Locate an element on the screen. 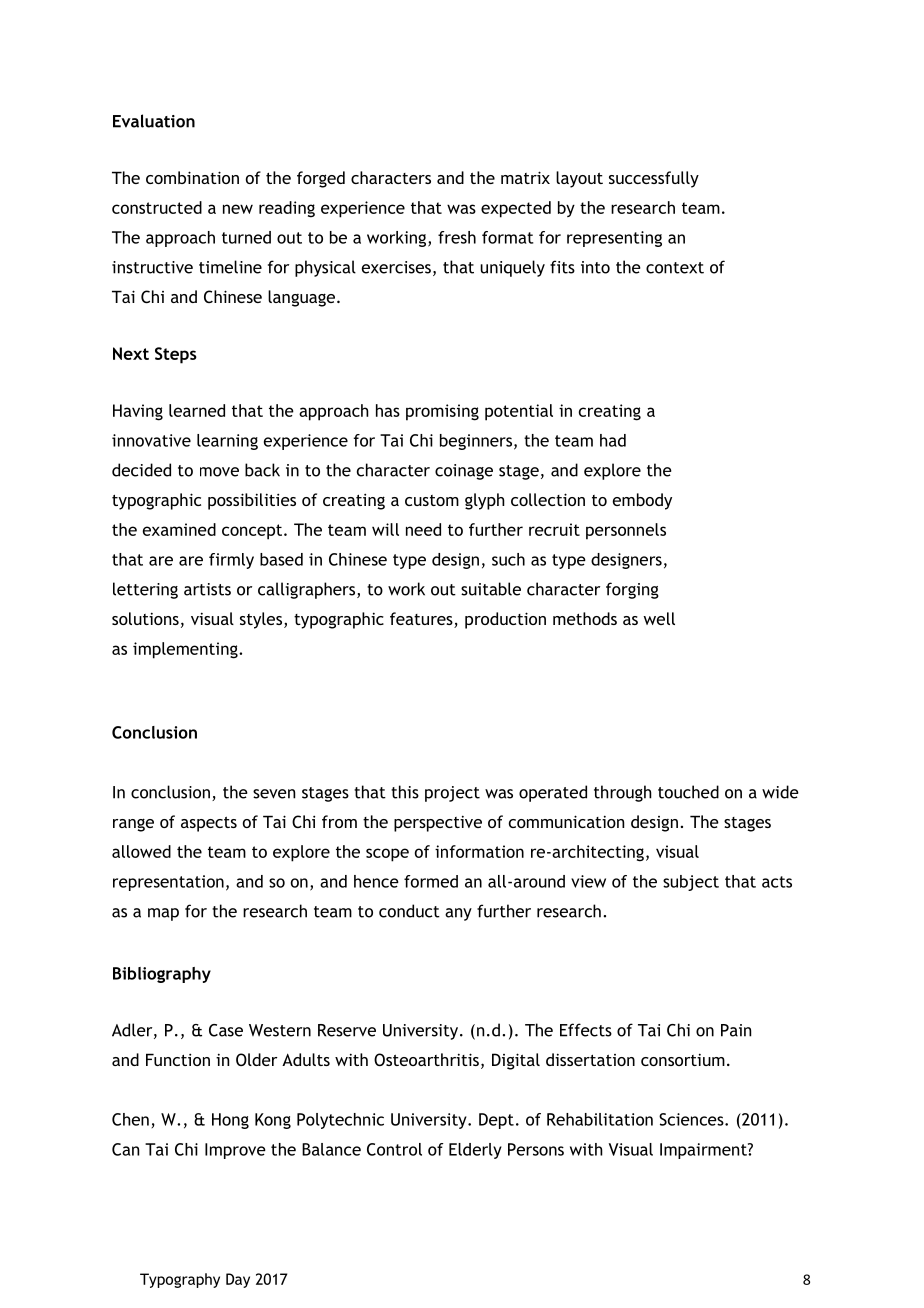 Image resolution: width=924 pixels, height=1308 pixels. Typography is located at coordinates (180, 1280).
